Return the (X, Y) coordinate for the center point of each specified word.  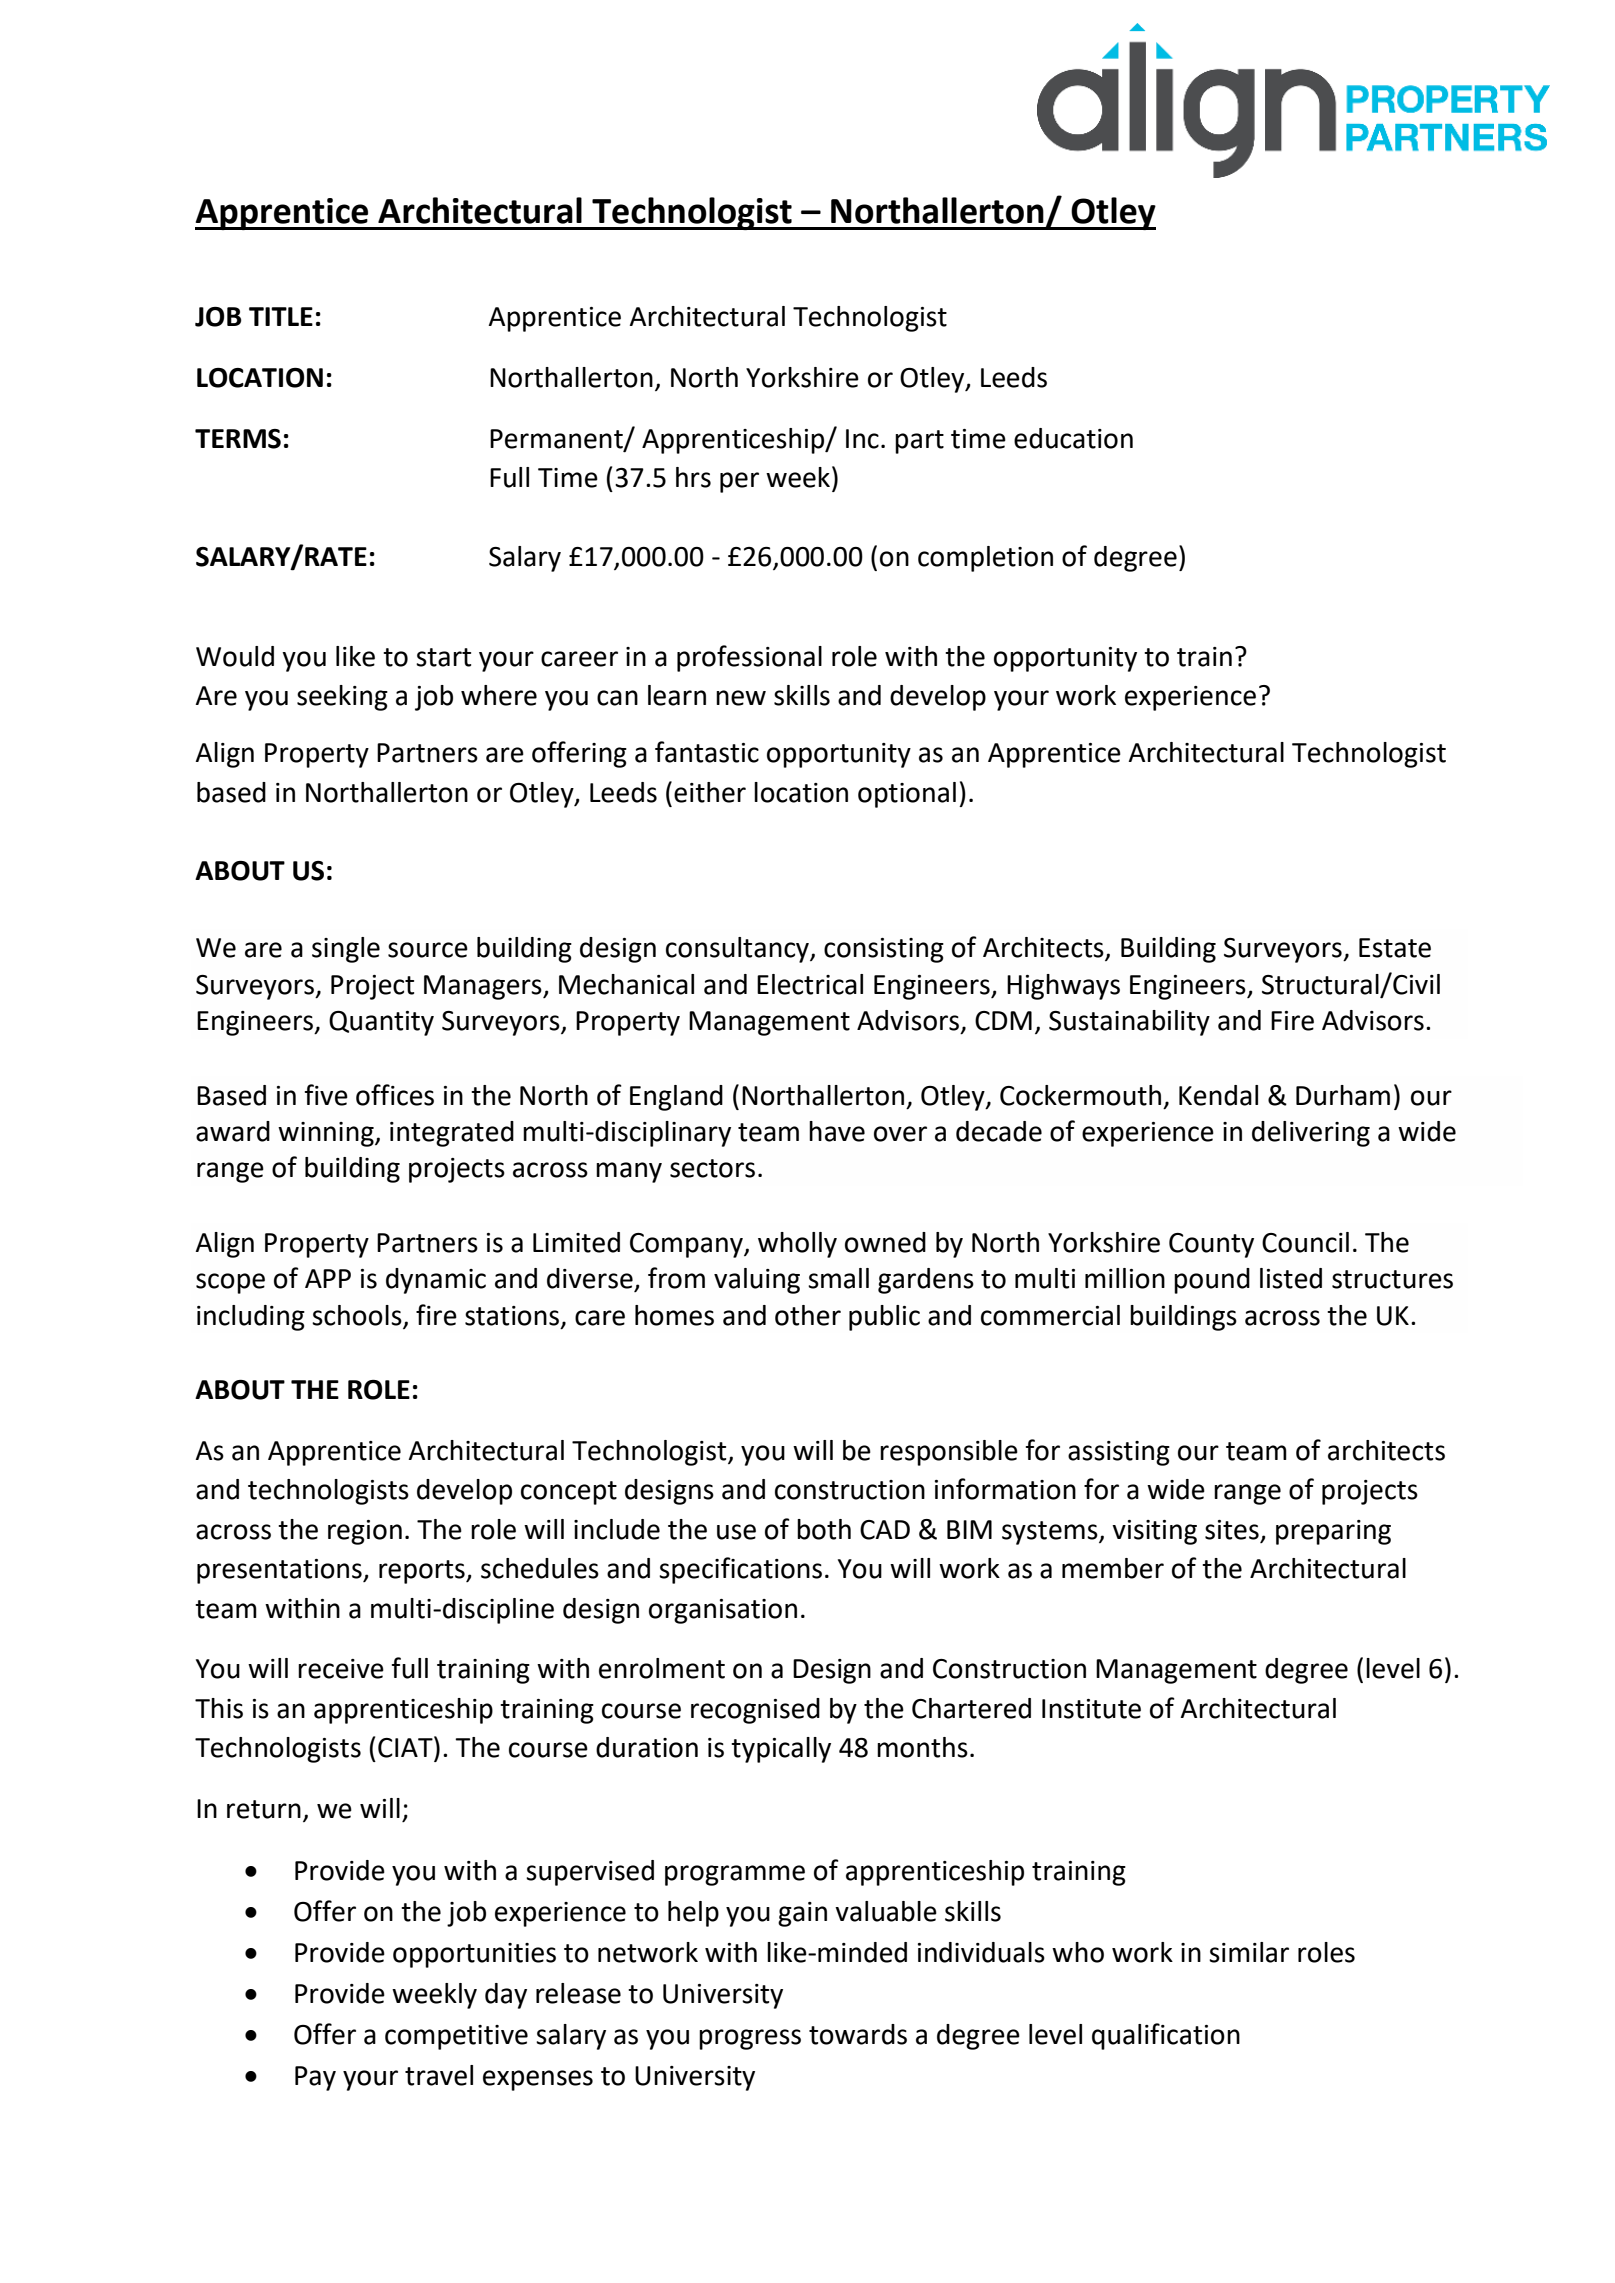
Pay (315, 2078)
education (1073, 438)
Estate (1395, 948)
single (346, 950)
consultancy (738, 950)
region (365, 1532)
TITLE (281, 316)
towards (858, 2034)
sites (1232, 1530)
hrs (693, 477)
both (824, 1529)
